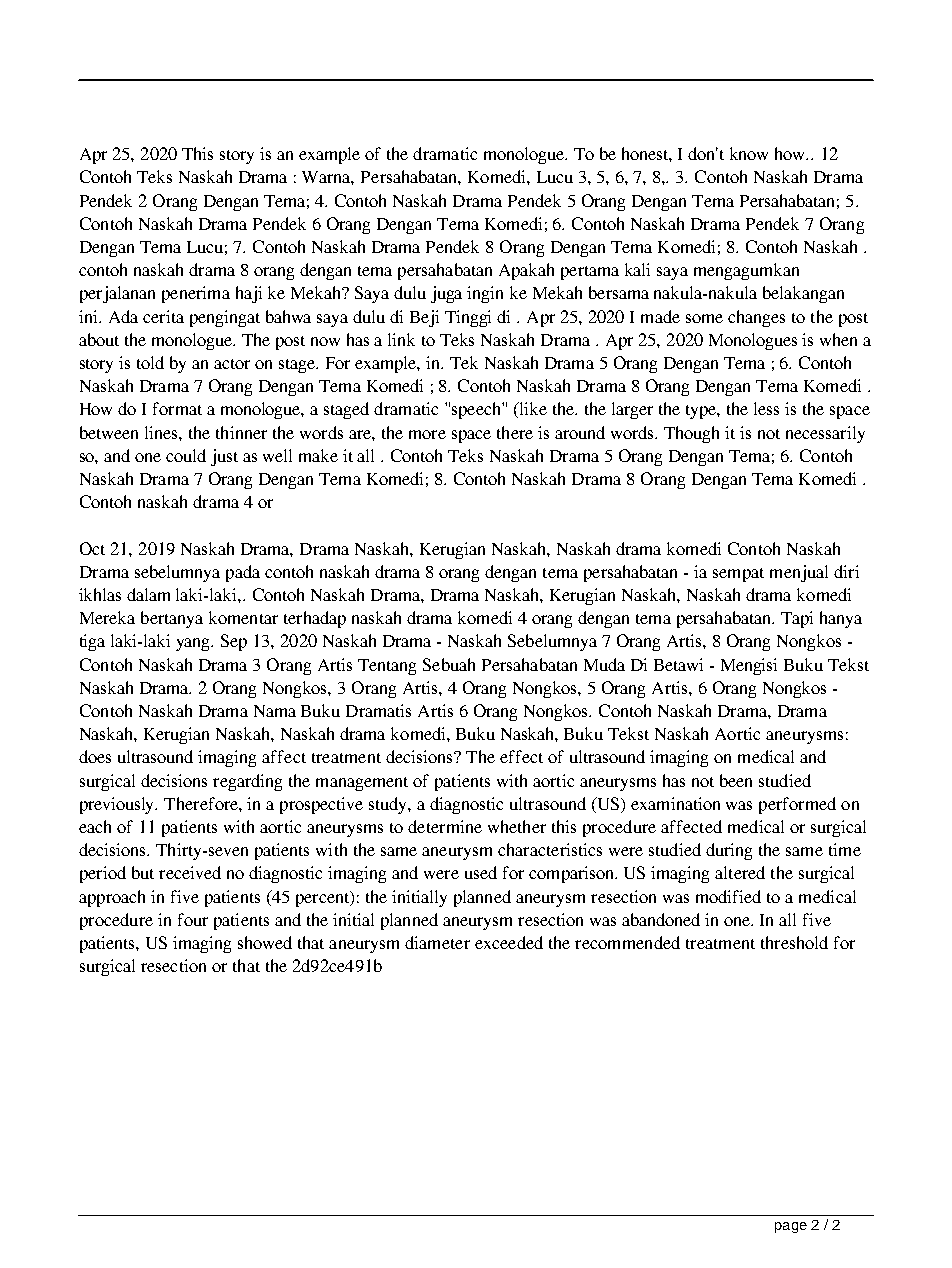 This screenshot has width=952, height=1268. What do you see at coordinates (481, 872) in the screenshot?
I see `used` at bounding box center [481, 872].
